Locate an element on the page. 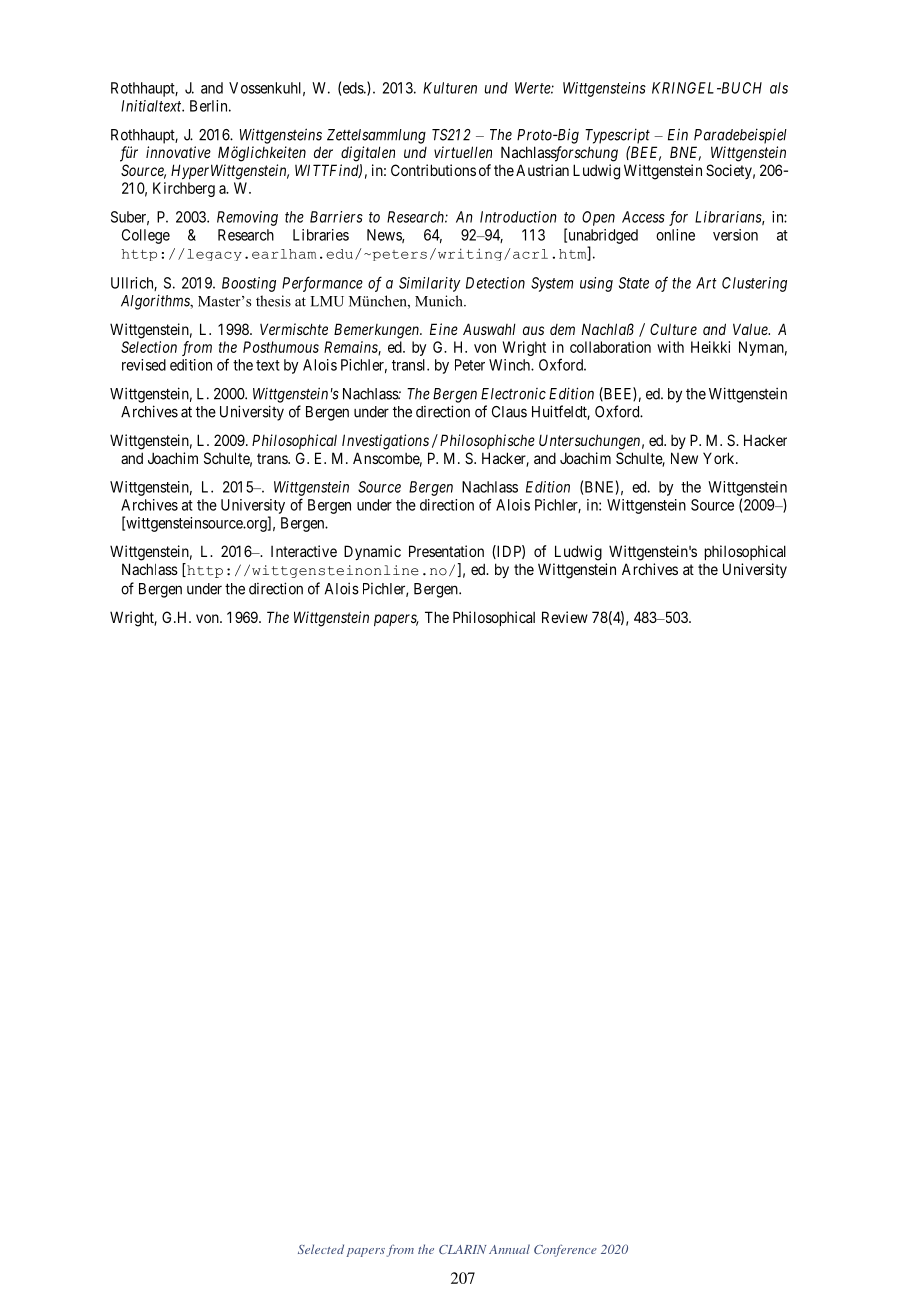 The width and height of the document is (924, 1308). Contributions is located at coordinates (433, 170).
